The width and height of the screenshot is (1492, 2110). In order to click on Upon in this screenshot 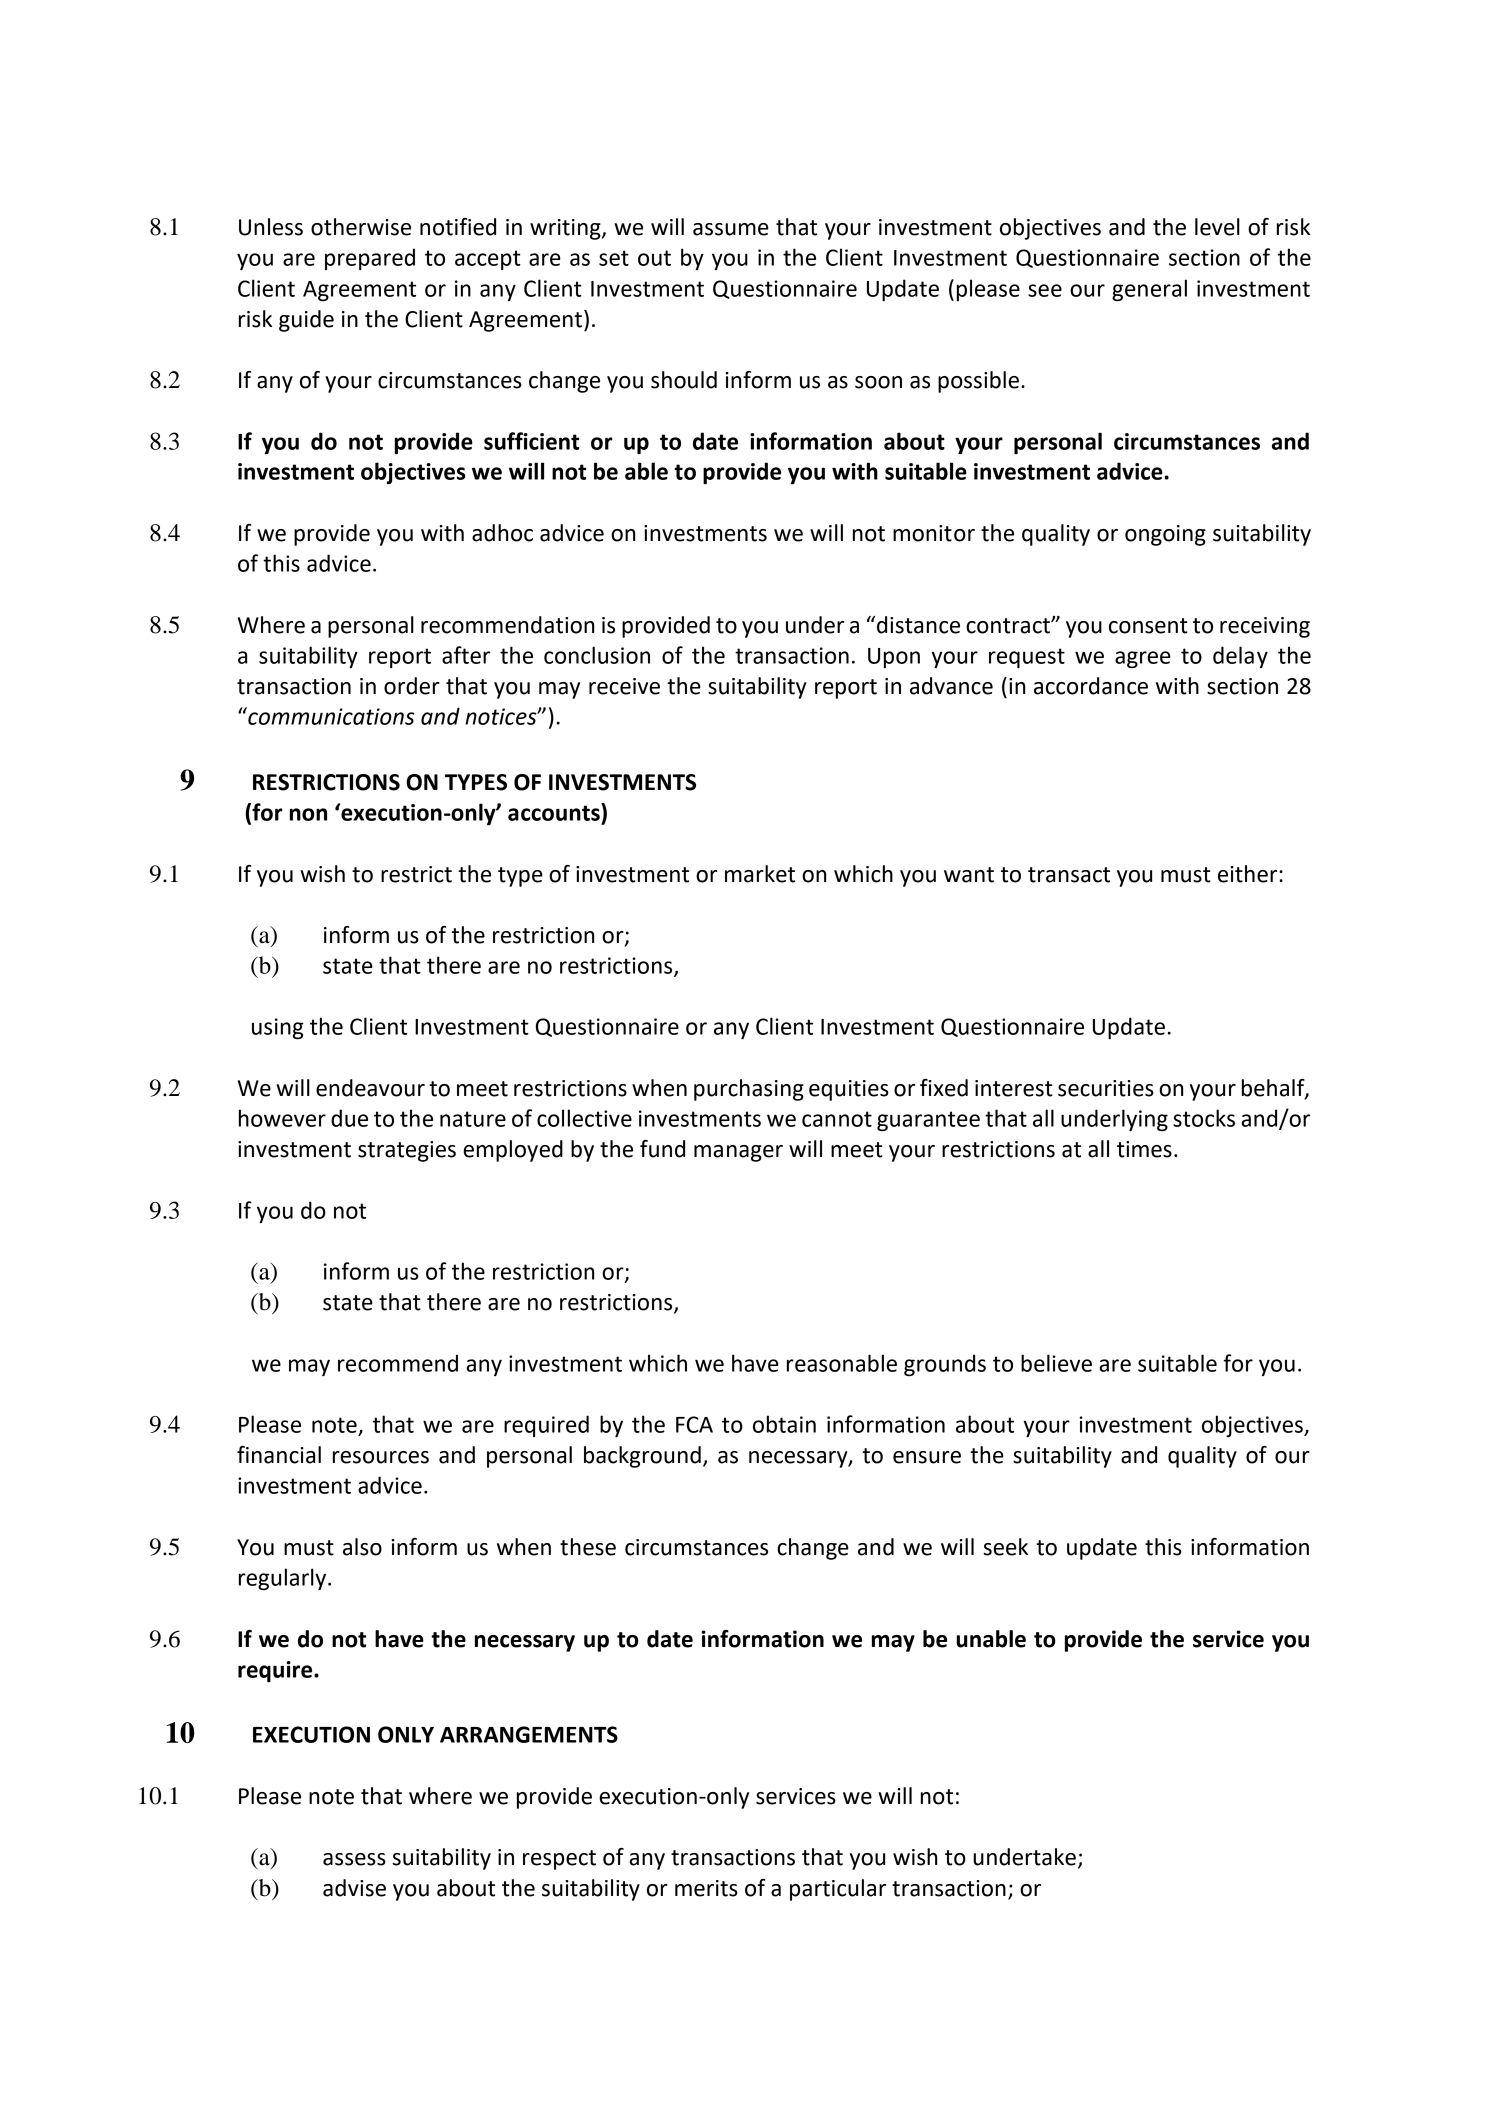, I will do `click(894, 658)`.
